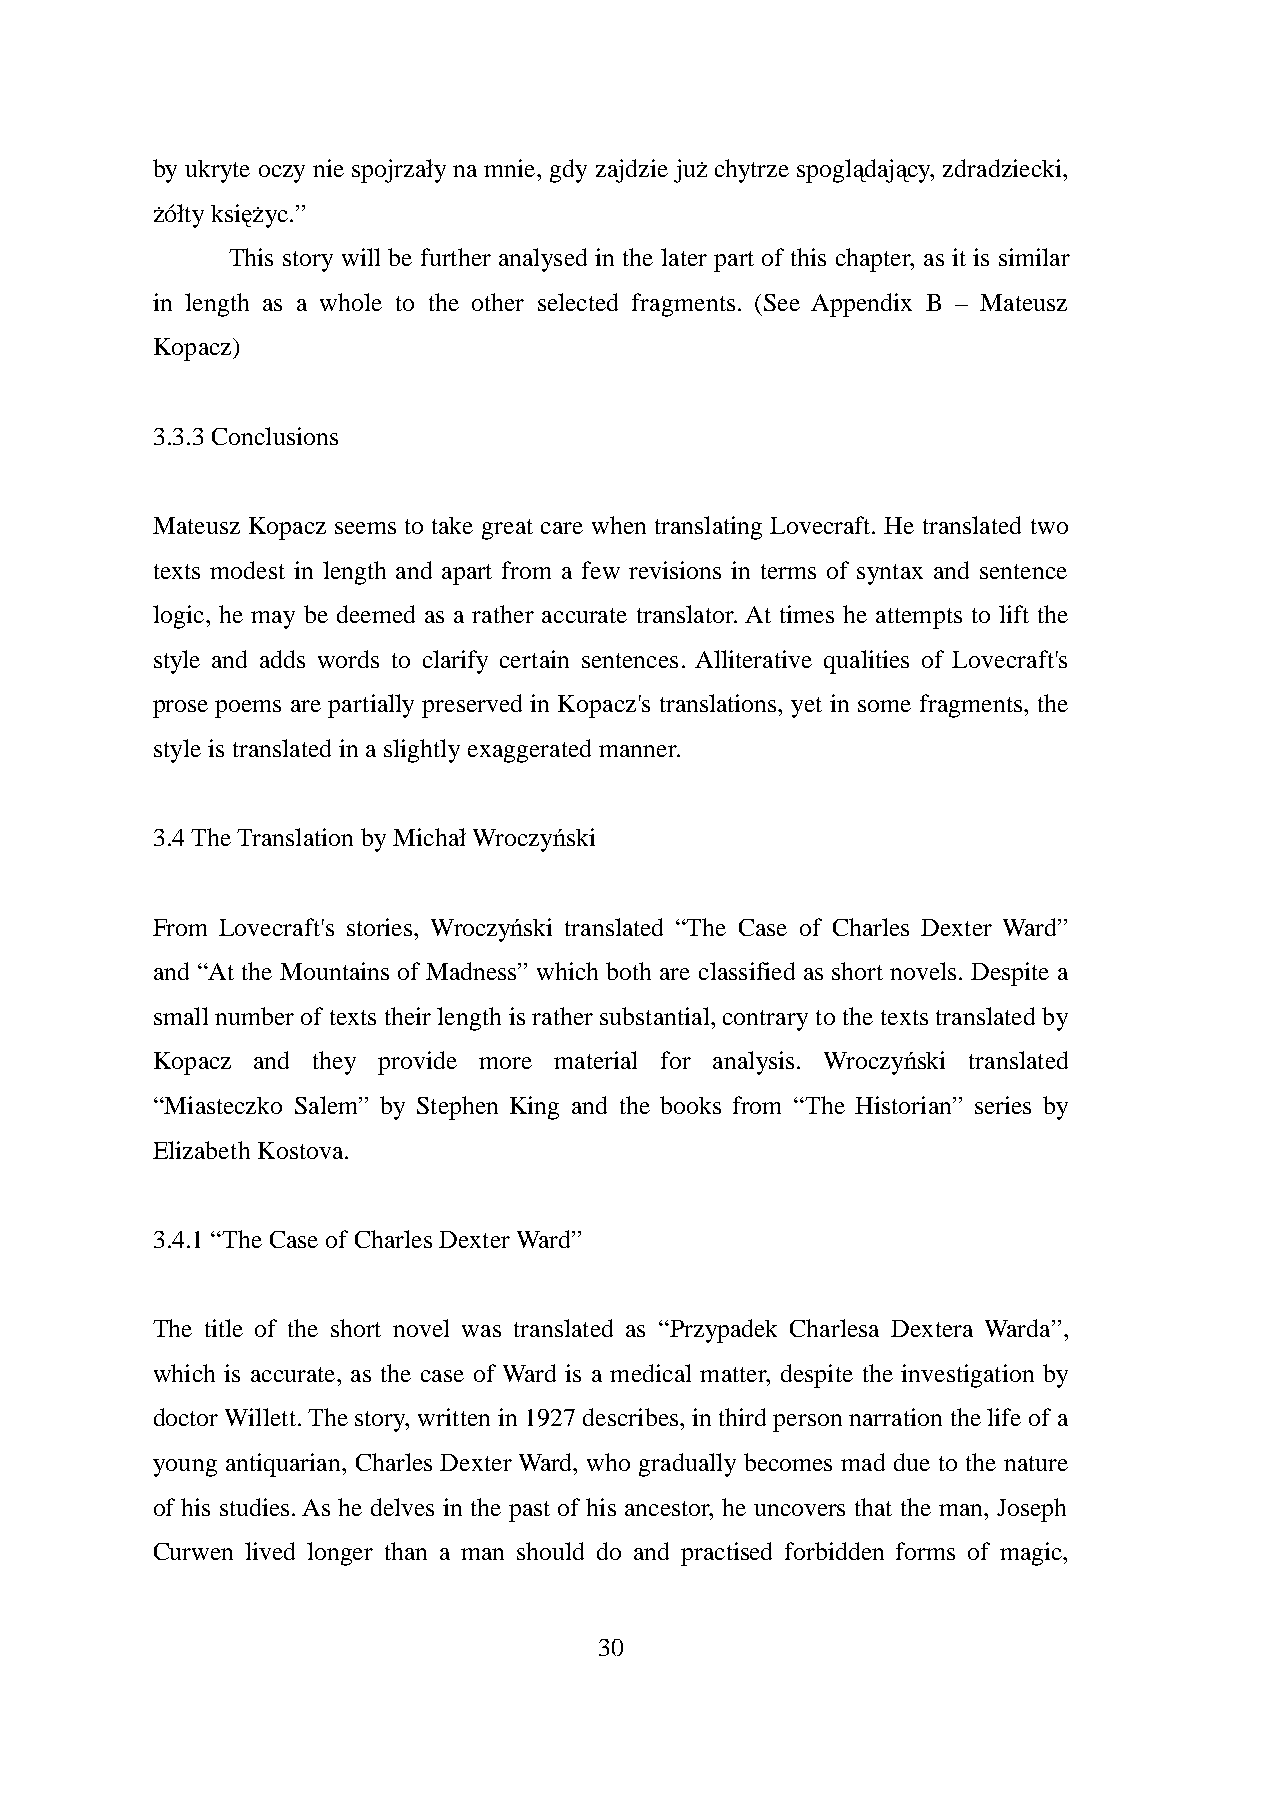 The width and height of the document is (1282, 1815). Describe the element at coordinates (578, 302) in the document. I see `selected` at that location.
